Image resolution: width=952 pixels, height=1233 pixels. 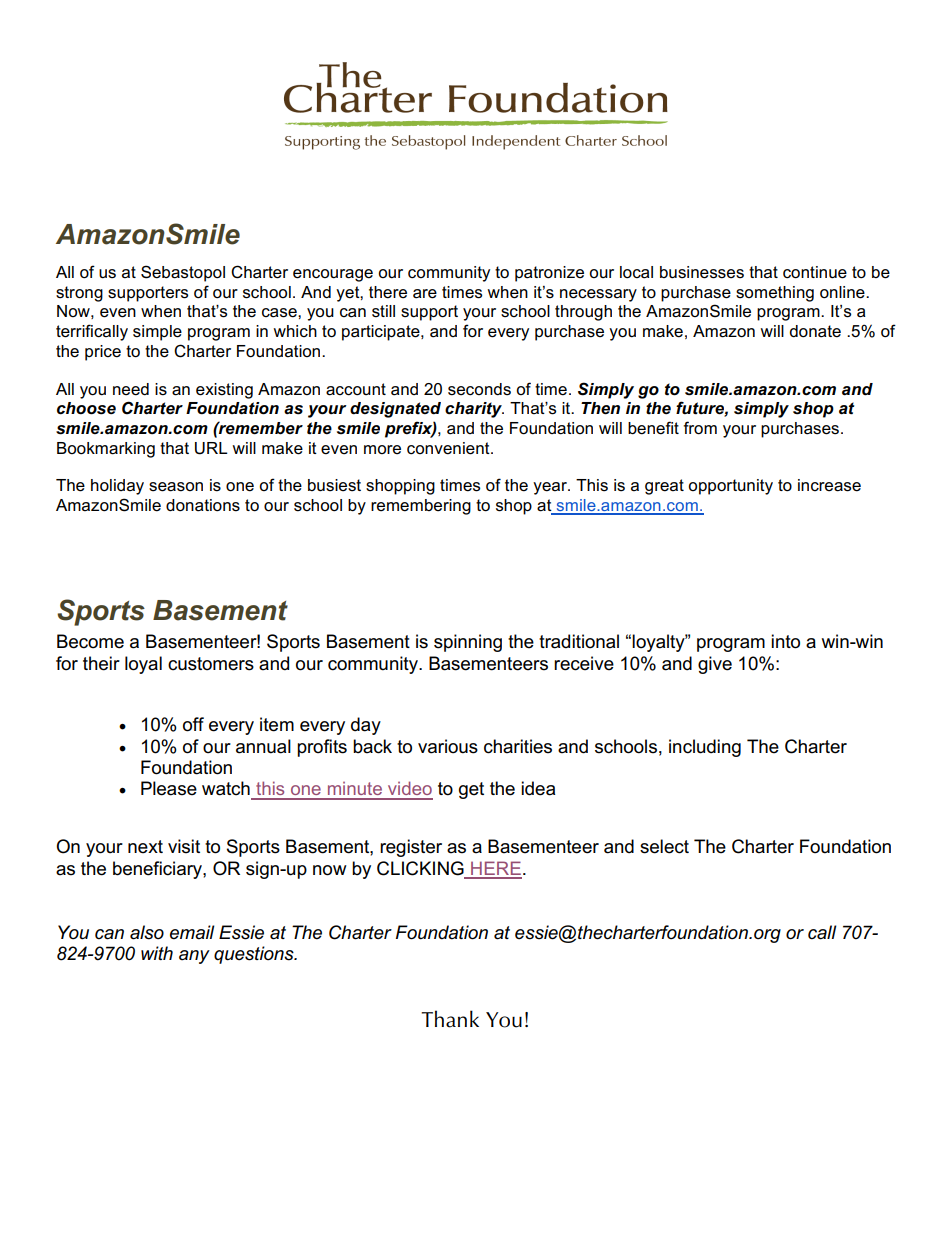 I want to click on any, so click(x=194, y=957).
